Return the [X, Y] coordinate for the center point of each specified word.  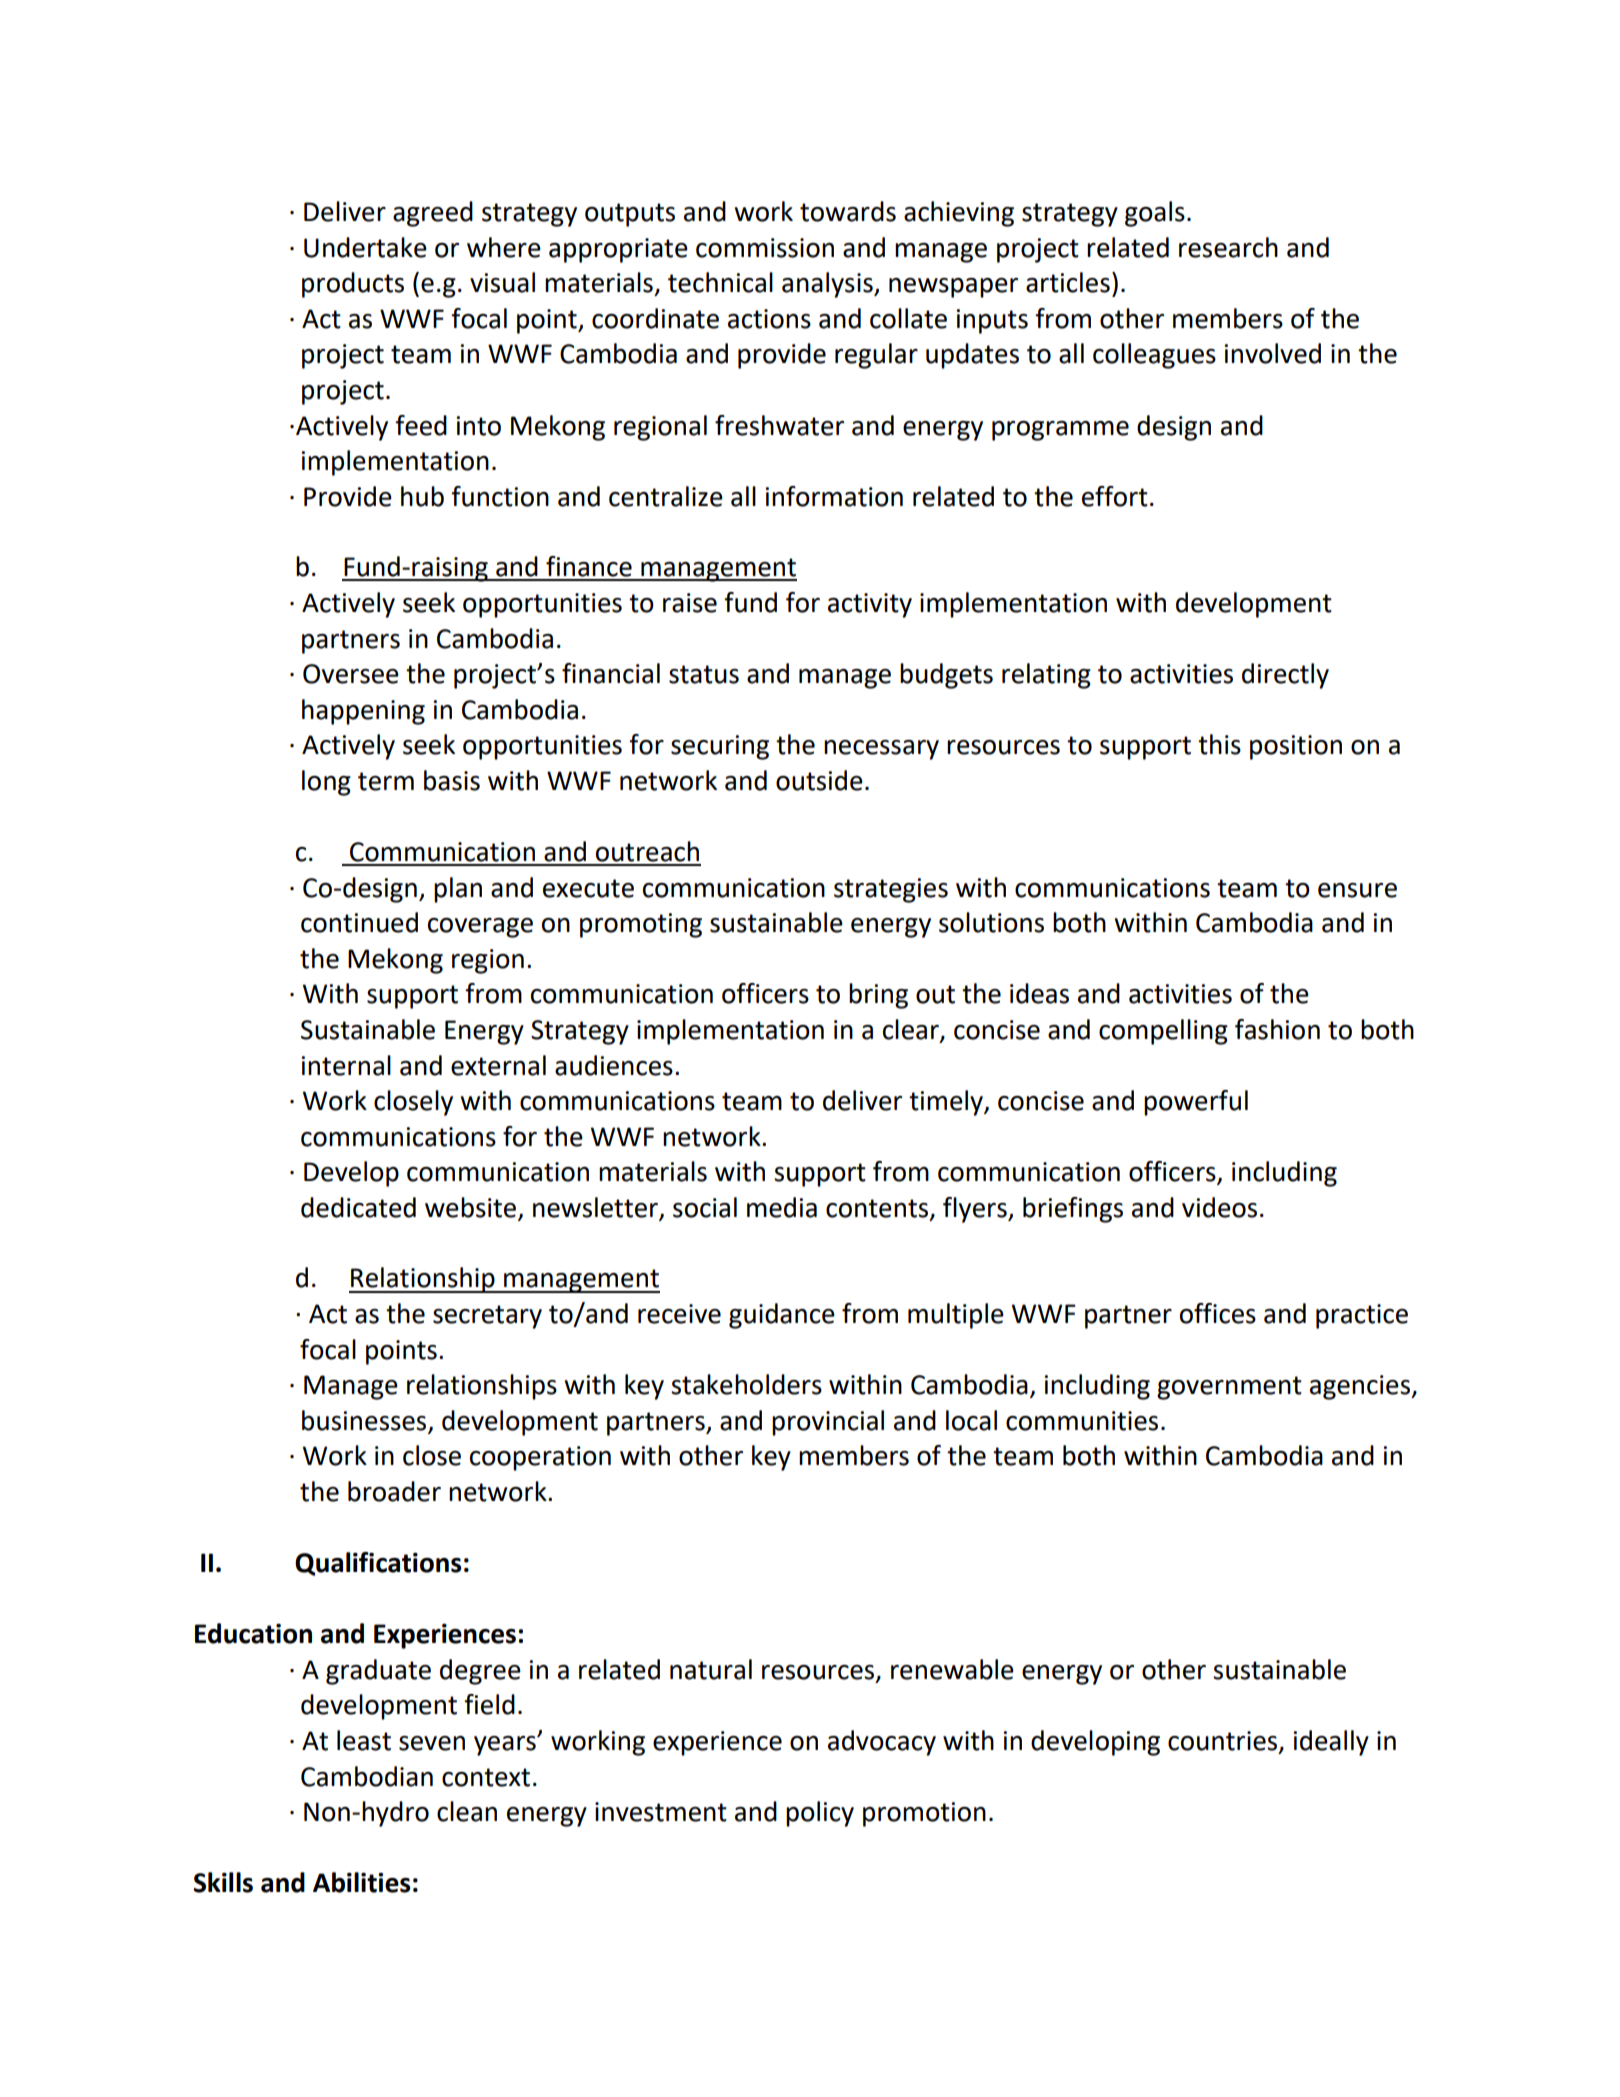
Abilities [361, 1882]
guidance [782, 1316]
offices [1218, 1313]
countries [1224, 1742]
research [1228, 247]
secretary [487, 1317]
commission [765, 248]
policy [820, 1814]
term [386, 781]
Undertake [365, 247]
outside [819, 780]
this [1219, 744]
